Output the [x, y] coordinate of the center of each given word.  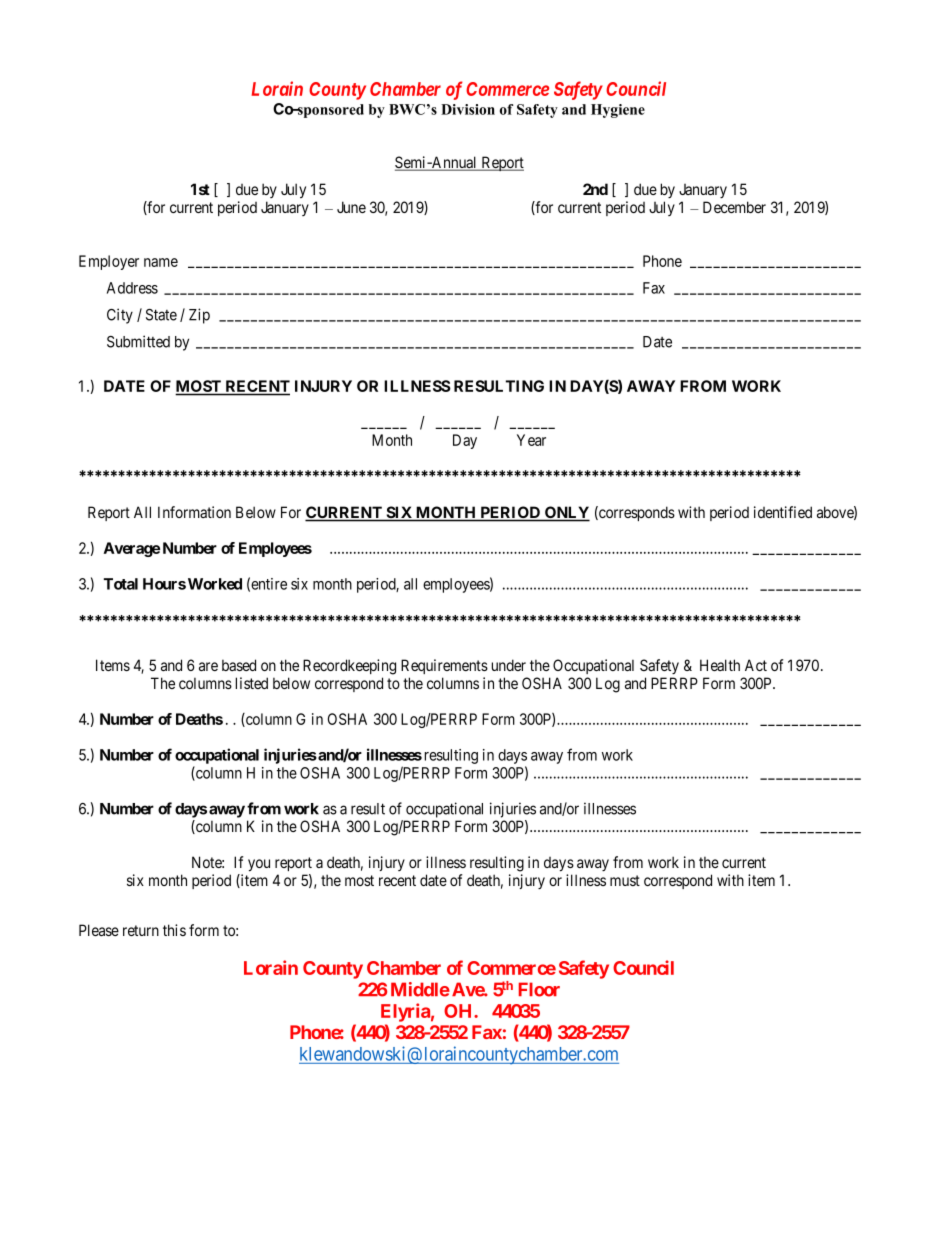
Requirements [444, 666]
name [161, 262]
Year [531, 440]
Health [720, 665]
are [208, 666]
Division [468, 109]
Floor [539, 989]
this [174, 930]
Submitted [138, 341]
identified [783, 512]
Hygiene [618, 111]
